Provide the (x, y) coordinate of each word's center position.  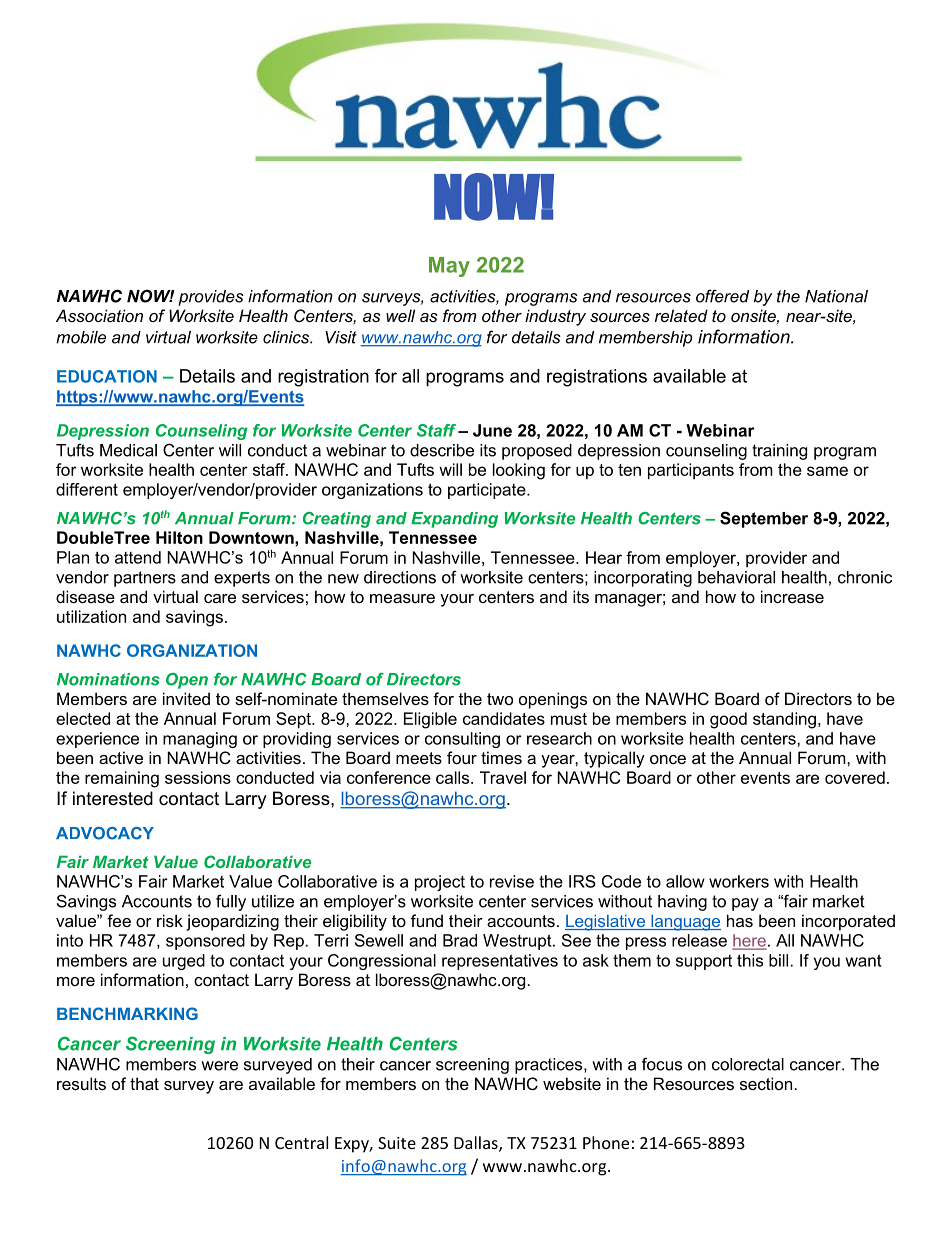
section (766, 1083)
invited (186, 698)
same (827, 471)
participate (488, 491)
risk (170, 920)
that (144, 1083)
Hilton (179, 537)
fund (427, 920)
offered (722, 296)
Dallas (477, 1144)
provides (211, 298)
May (449, 267)
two (500, 699)
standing (784, 720)
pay (745, 904)
